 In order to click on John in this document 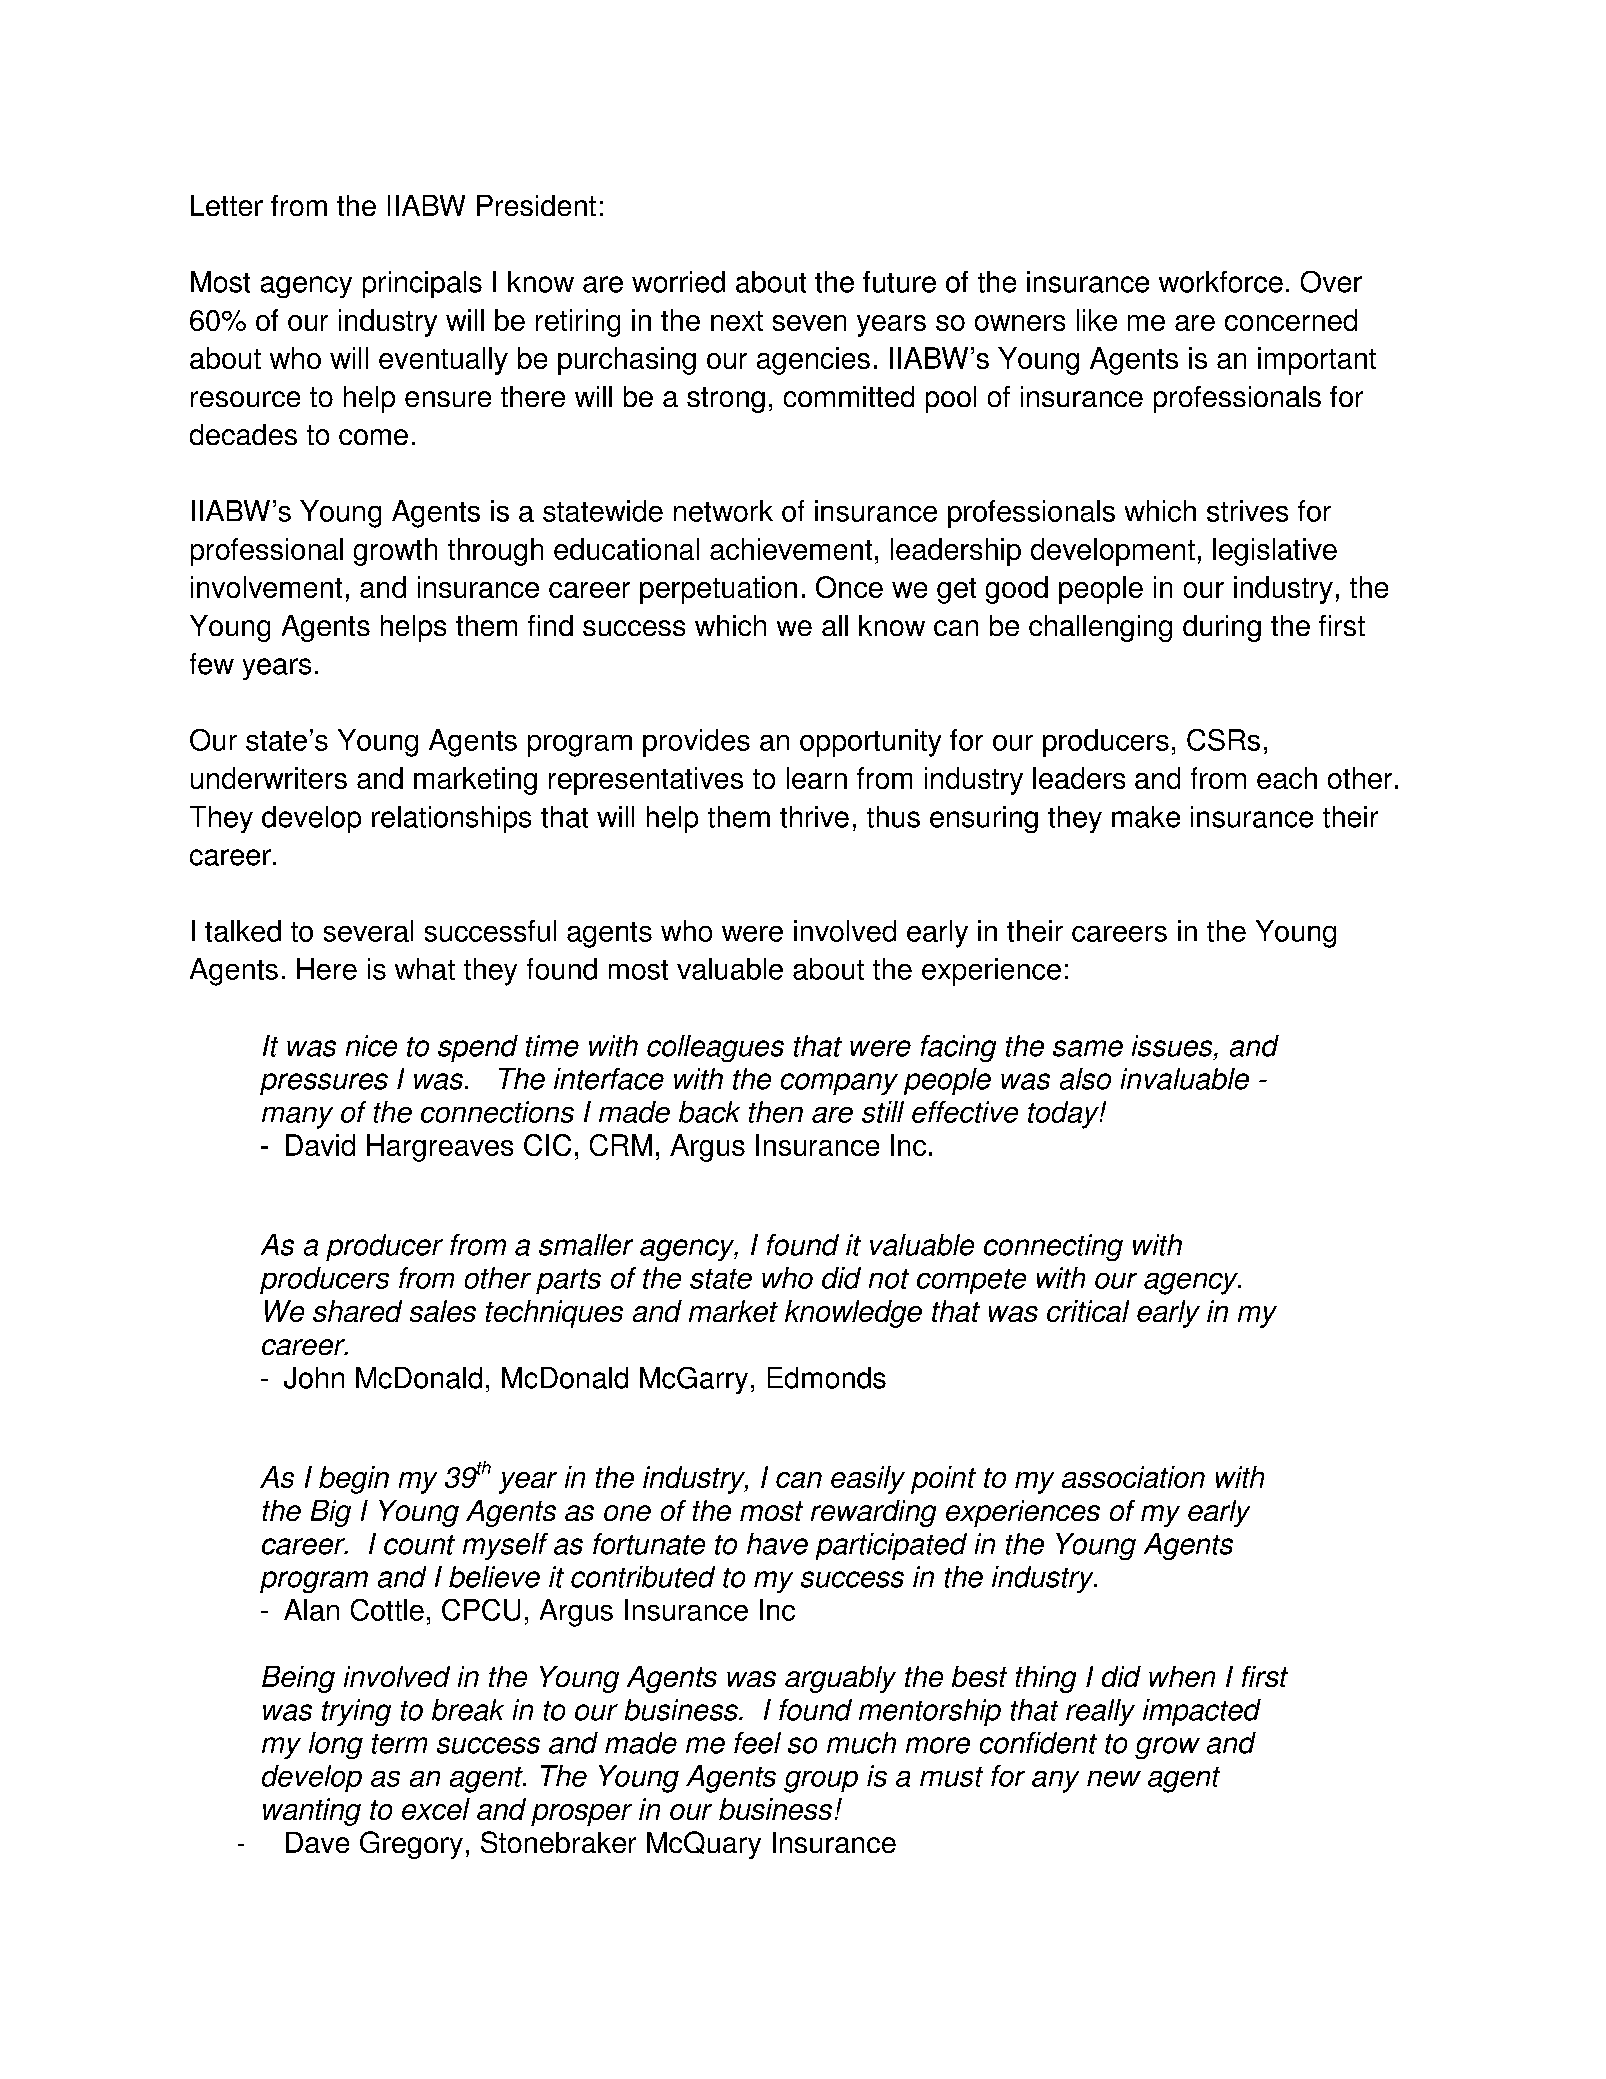, I will do `click(314, 1378)`.
